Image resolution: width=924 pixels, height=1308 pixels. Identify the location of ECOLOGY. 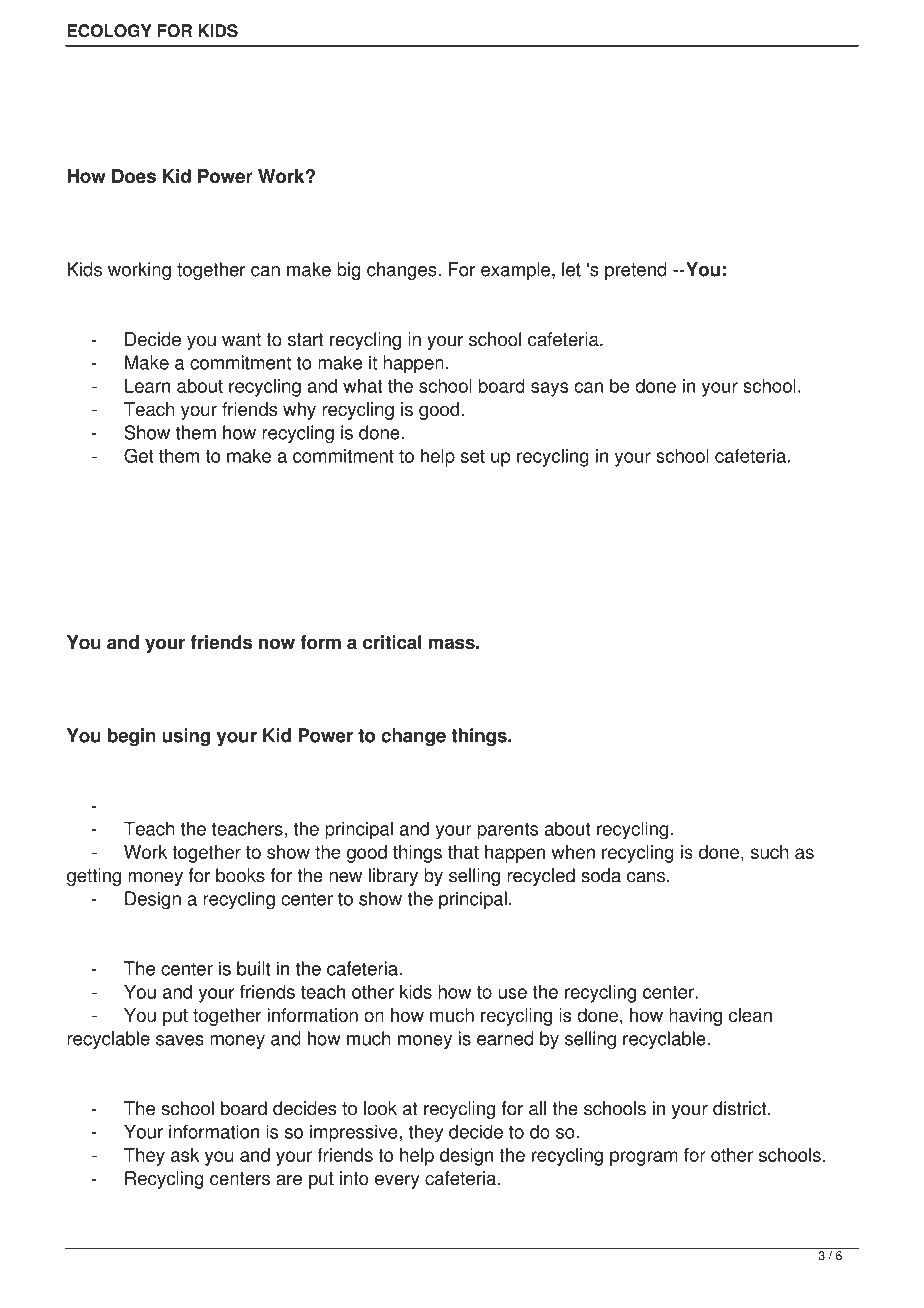
(109, 31).
